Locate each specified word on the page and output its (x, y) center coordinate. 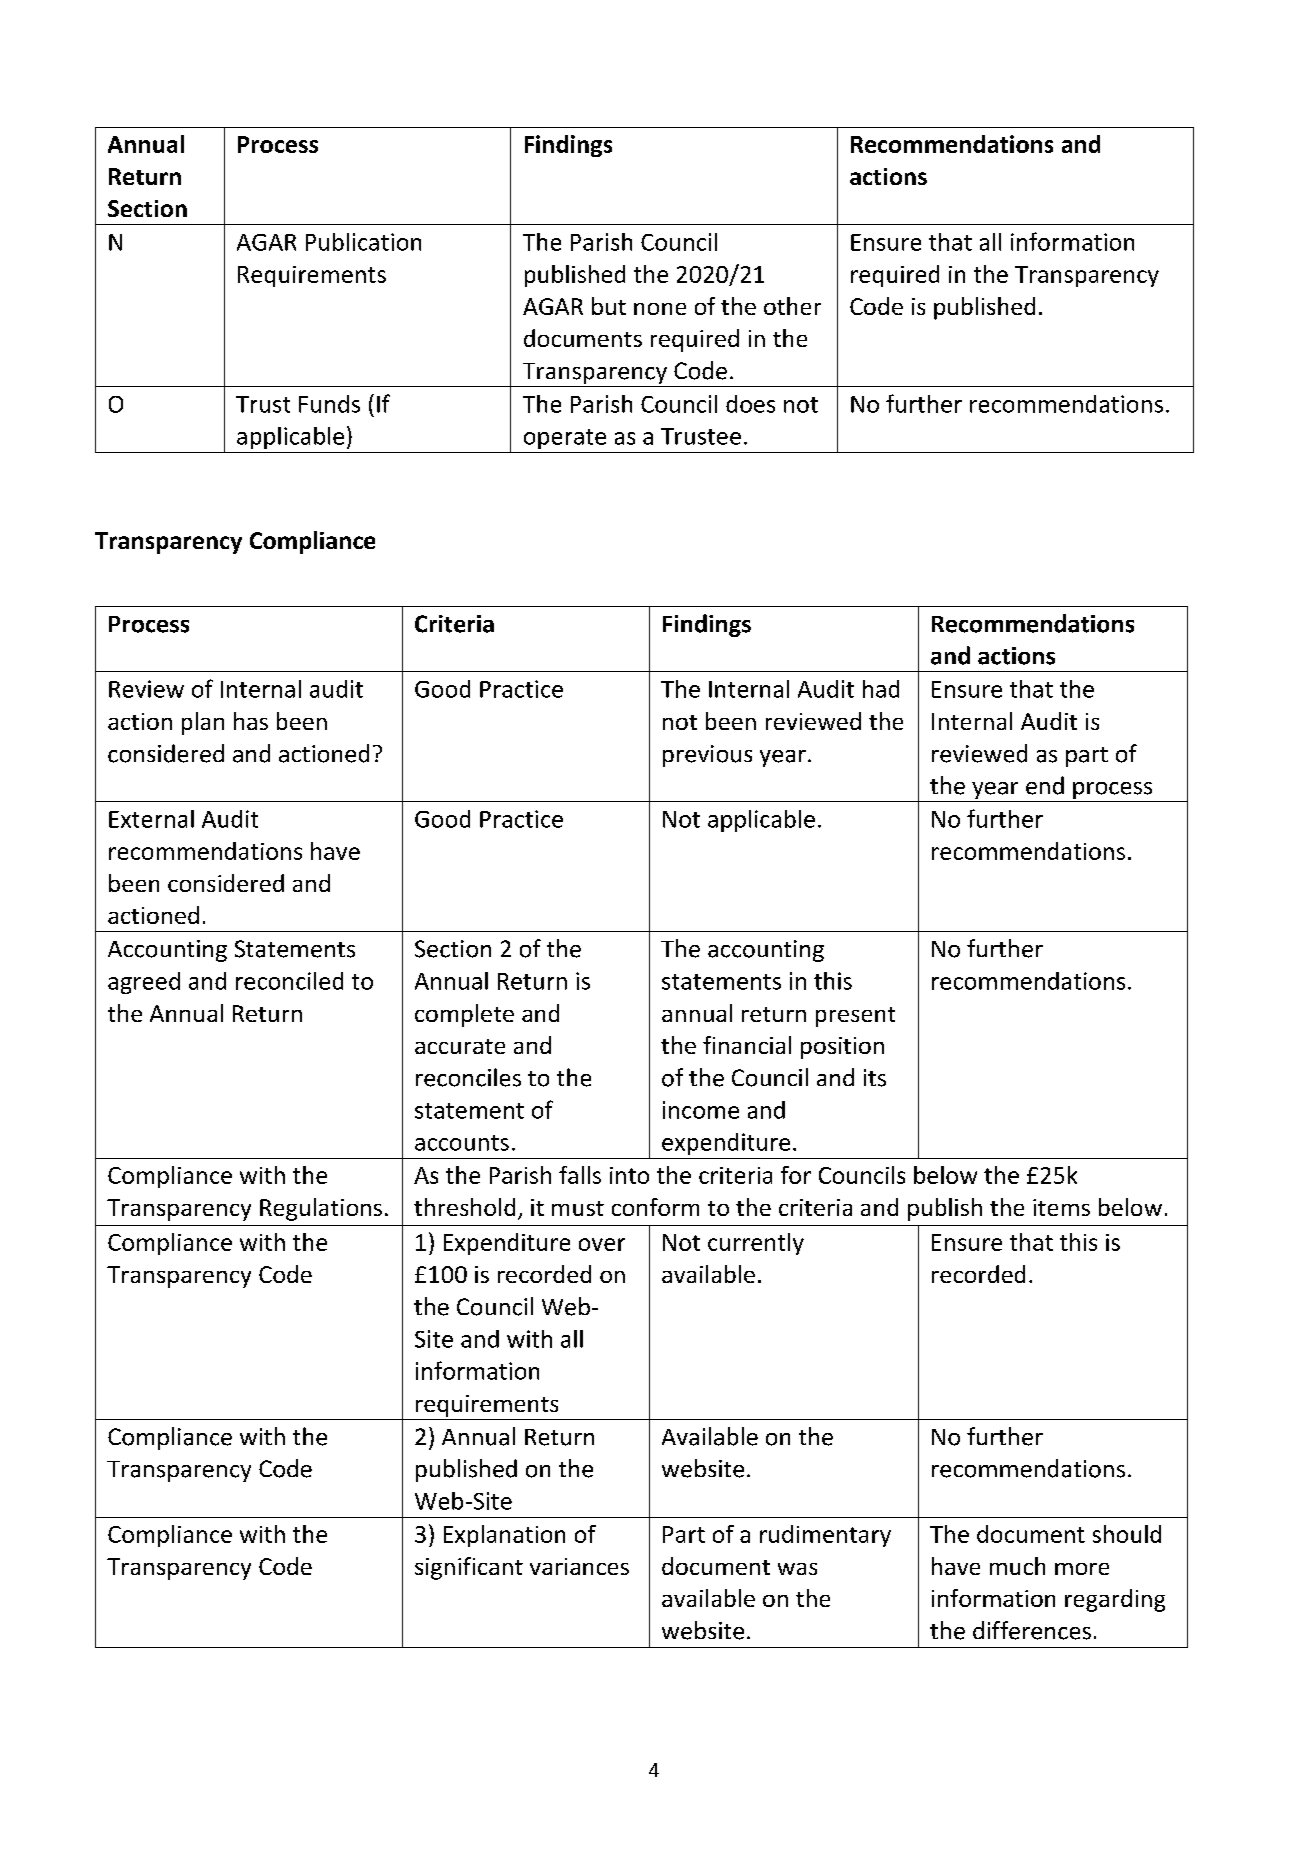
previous (707, 756)
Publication (363, 242)
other (792, 306)
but (609, 306)
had (881, 689)
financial (747, 1045)
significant (469, 1568)
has (251, 721)
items (1061, 1207)
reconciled (289, 981)
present (855, 1017)
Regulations (321, 1209)
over (602, 1244)
